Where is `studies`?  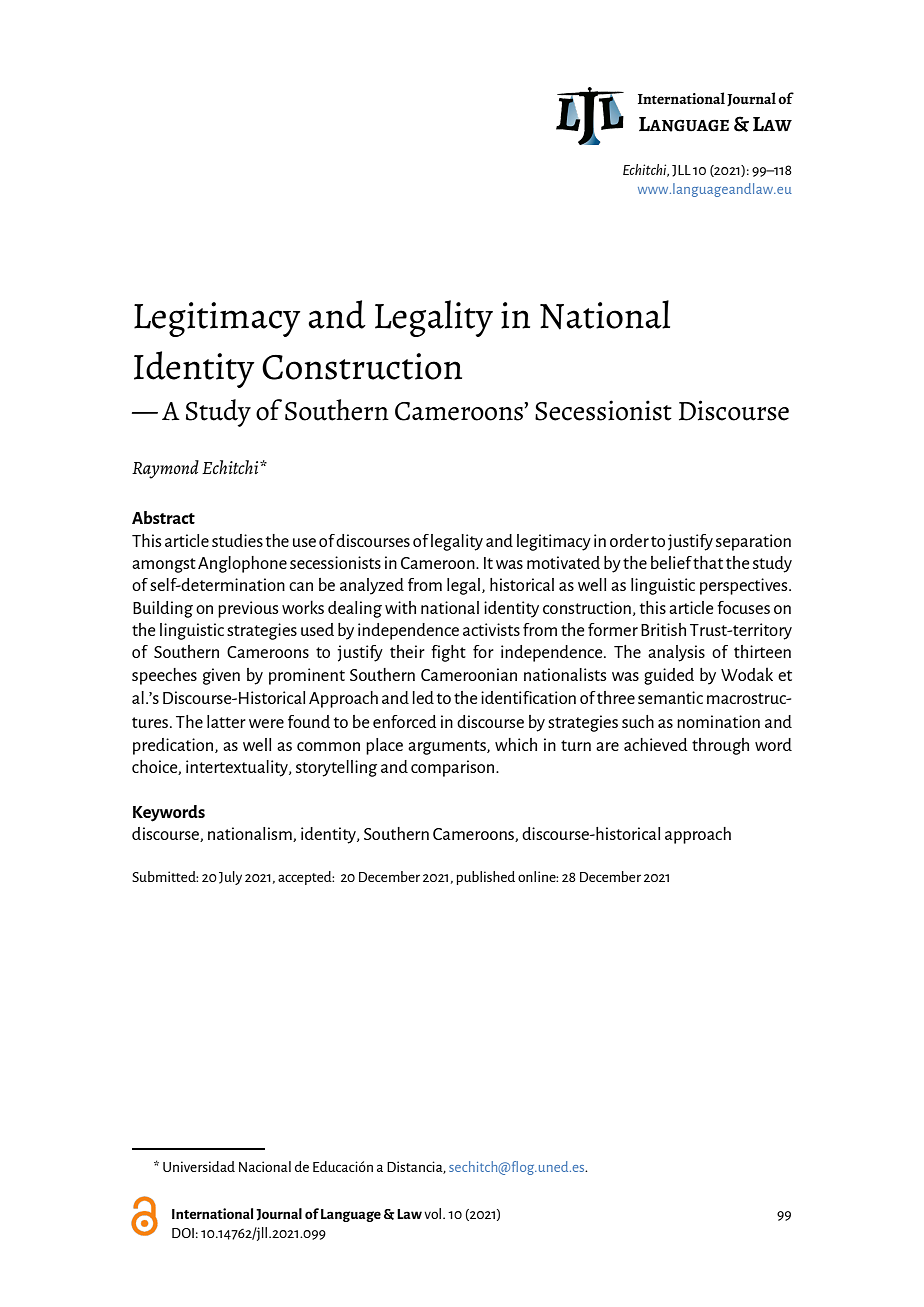
studies is located at coordinates (237, 540).
